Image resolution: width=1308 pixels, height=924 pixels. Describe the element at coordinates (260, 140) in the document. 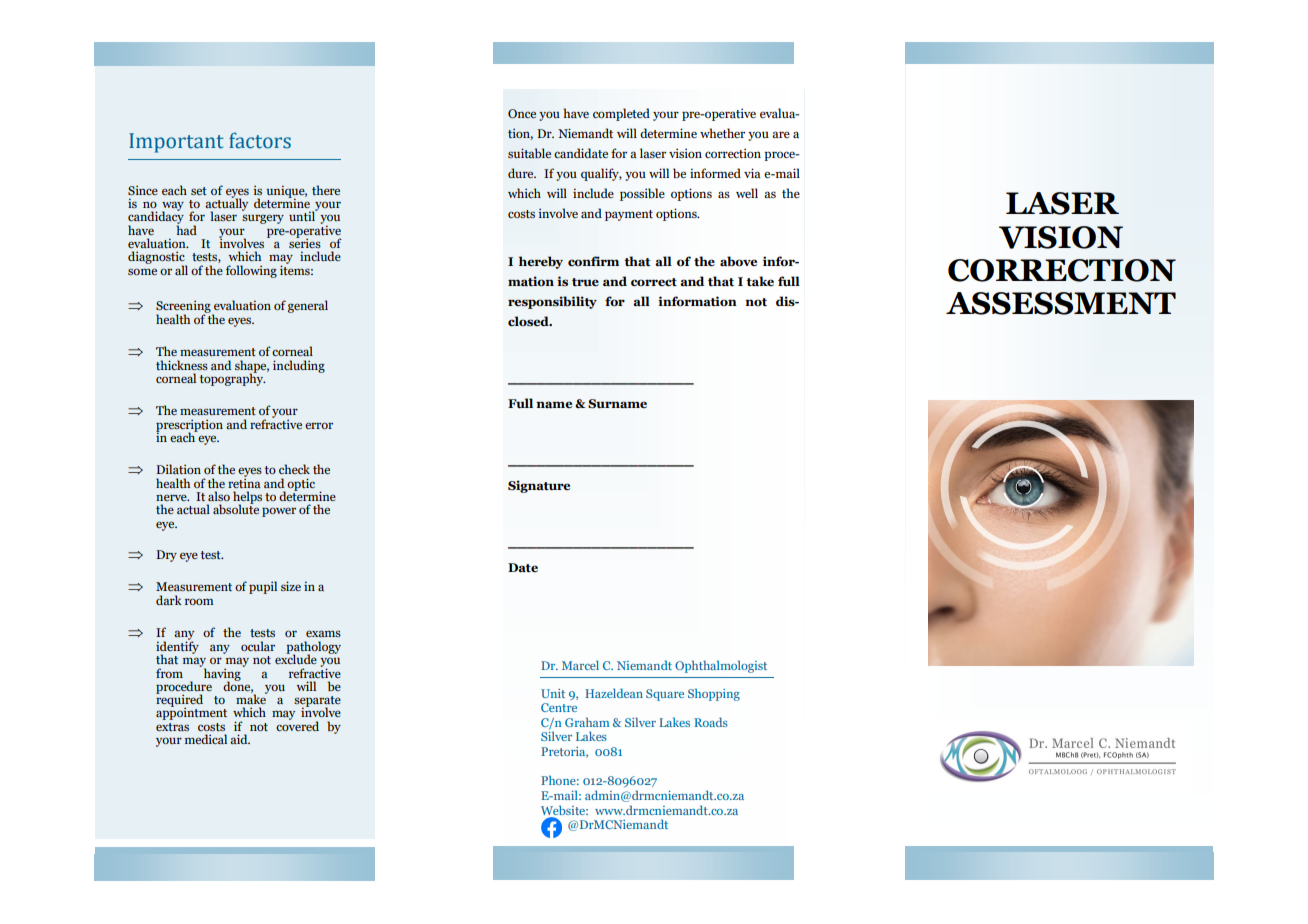

I see `factors` at that location.
